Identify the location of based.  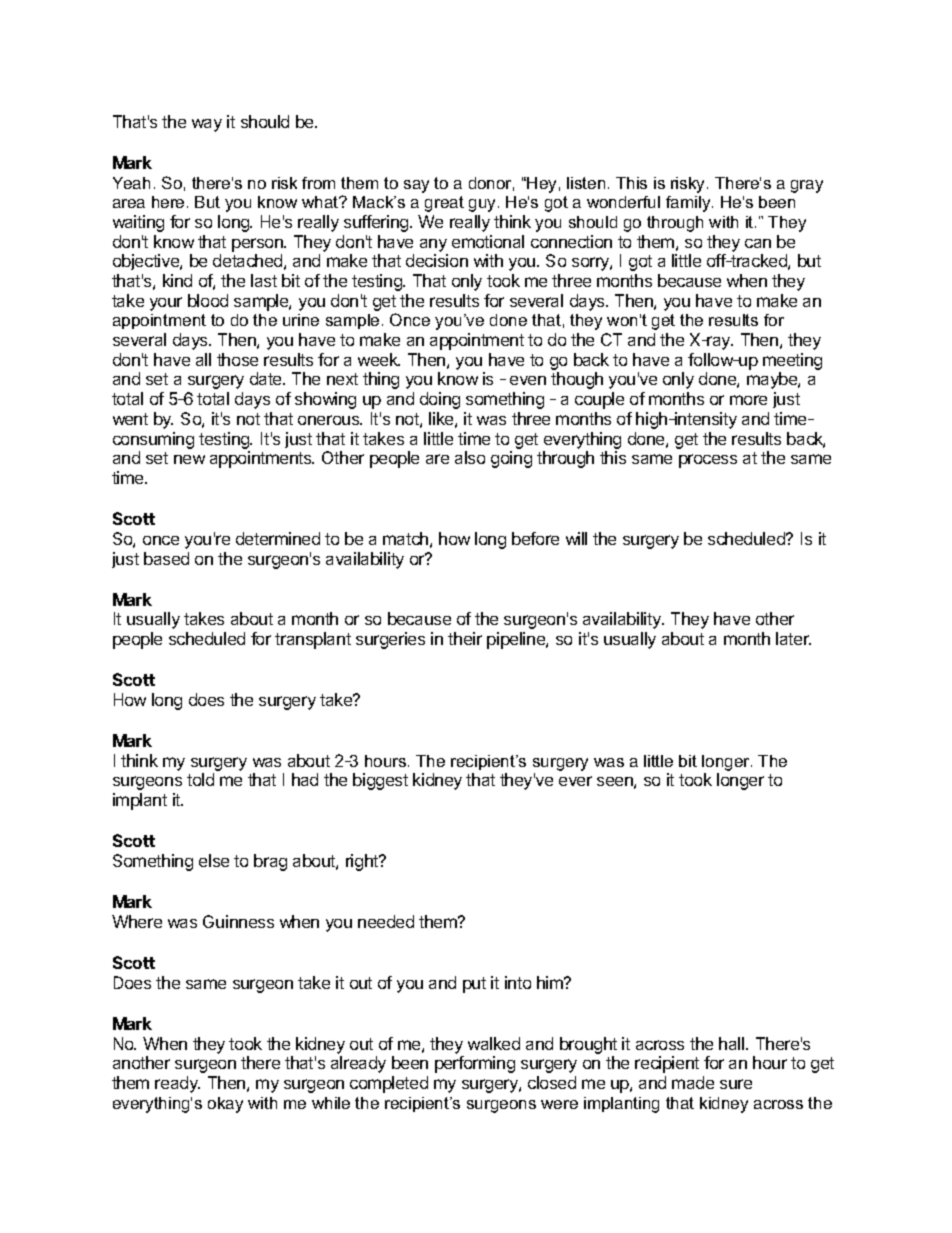
(166, 558).
